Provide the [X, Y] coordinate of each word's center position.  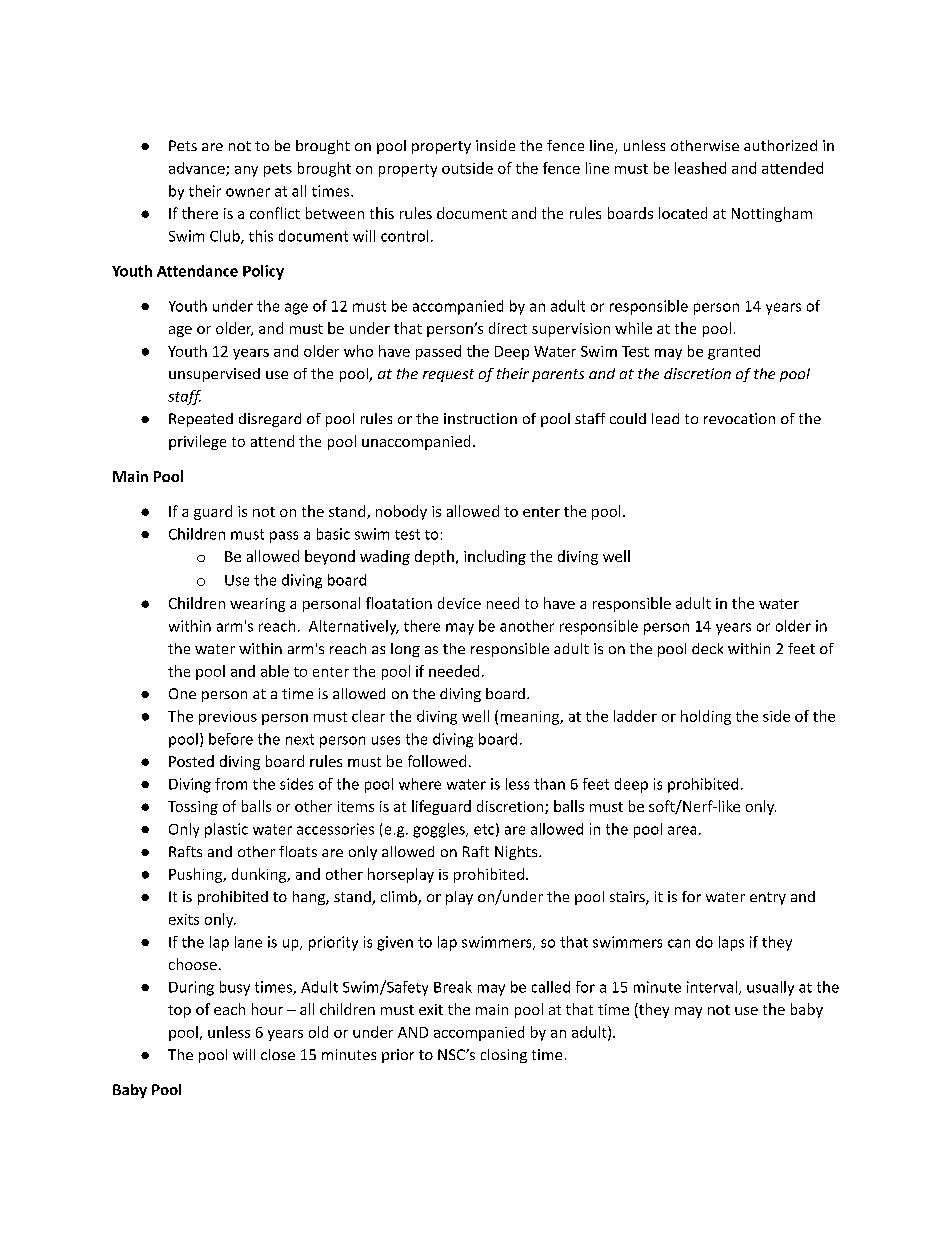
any [246, 171]
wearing [257, 605]
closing [504, 1056]
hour [267, 1009]
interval [712, 987]
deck [707, 648]
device [459, 603]
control [404, 236]
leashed [700, 168]
